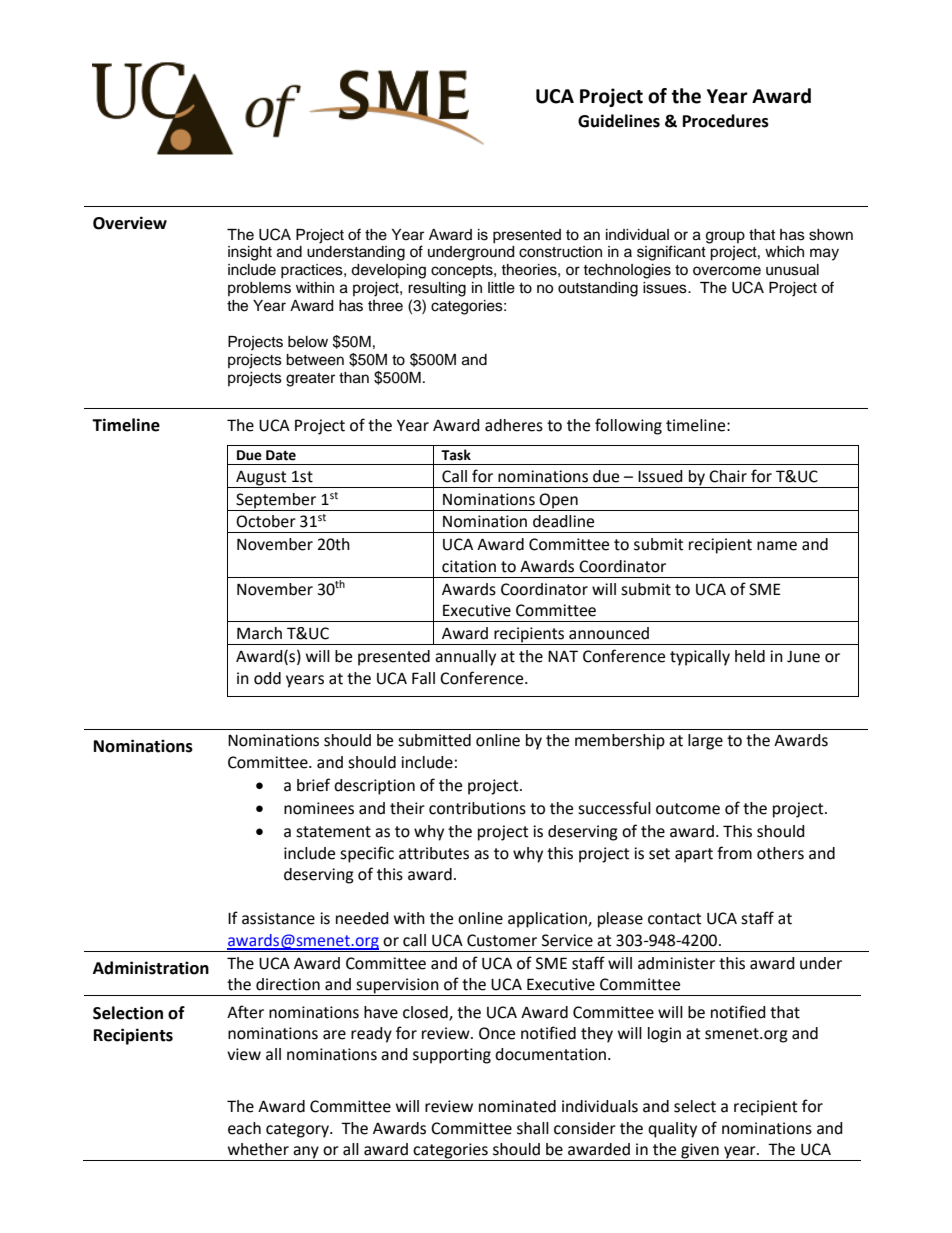 The width and height of the screenshot is (952, 1233). What do you see at coordinates (728, 476) in the screenshot?
I see `Chair` at bounding box center [728, 476].
